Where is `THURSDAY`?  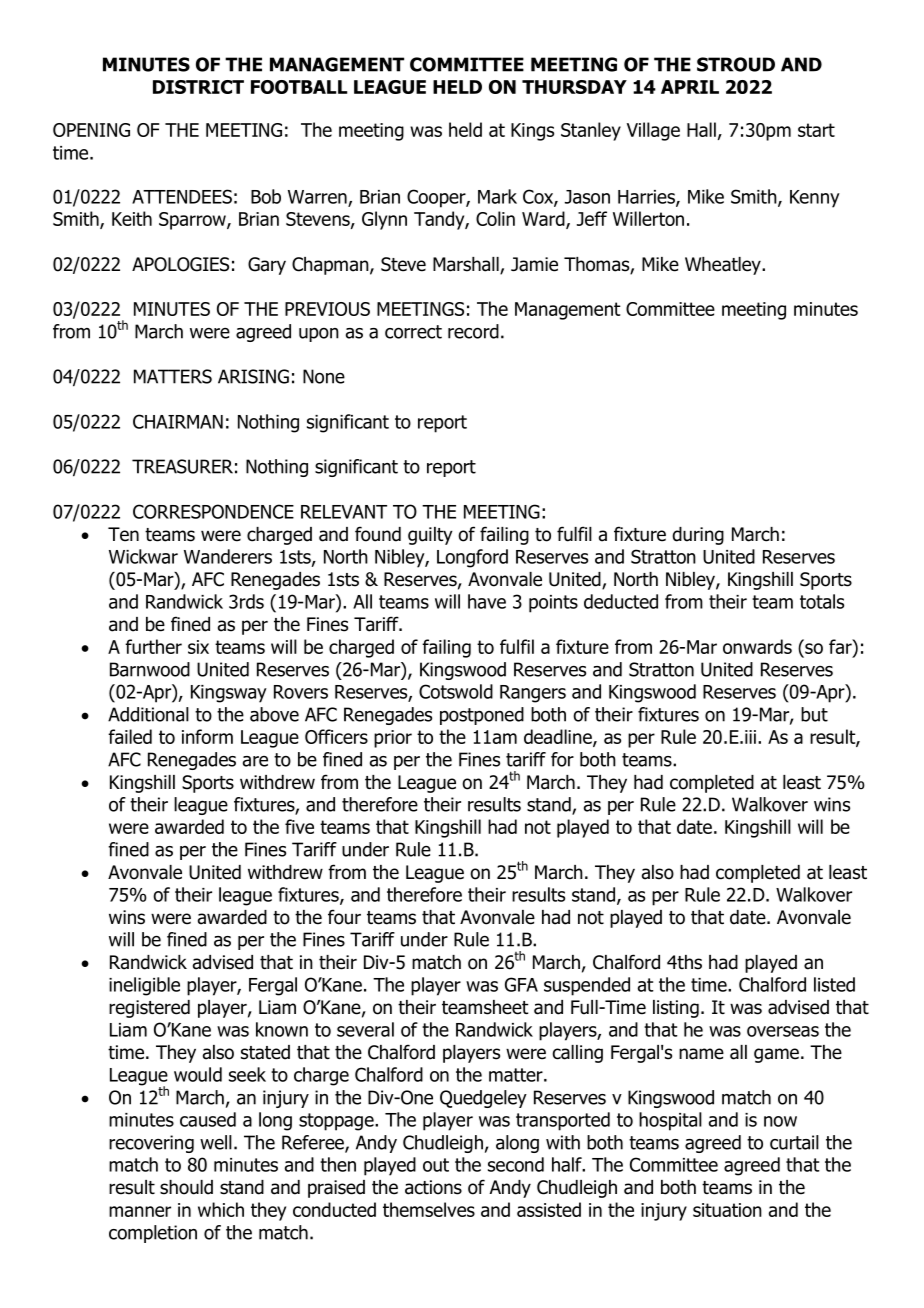
THURSDAY is located at coordinates (574, 87).
